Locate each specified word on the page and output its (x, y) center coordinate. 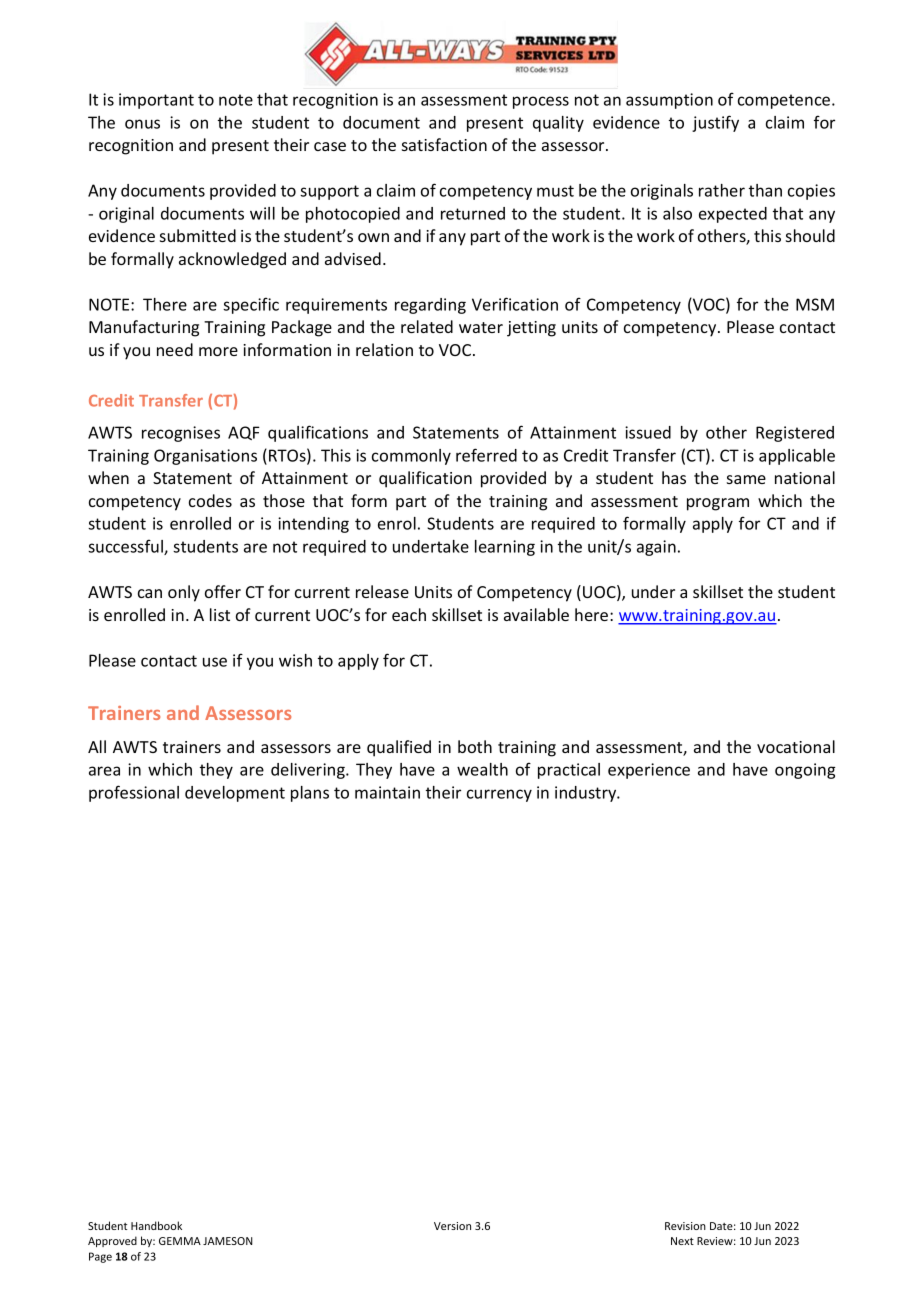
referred (486, 455)
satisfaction (444, 144)
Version (452, 1226)
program (718, 504)
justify (715, 123)
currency (499, 795)
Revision (685, 1226)
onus (142, 124)
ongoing (805, 771)
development (235, 794)
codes (210, 500)
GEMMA (180, 1241)
